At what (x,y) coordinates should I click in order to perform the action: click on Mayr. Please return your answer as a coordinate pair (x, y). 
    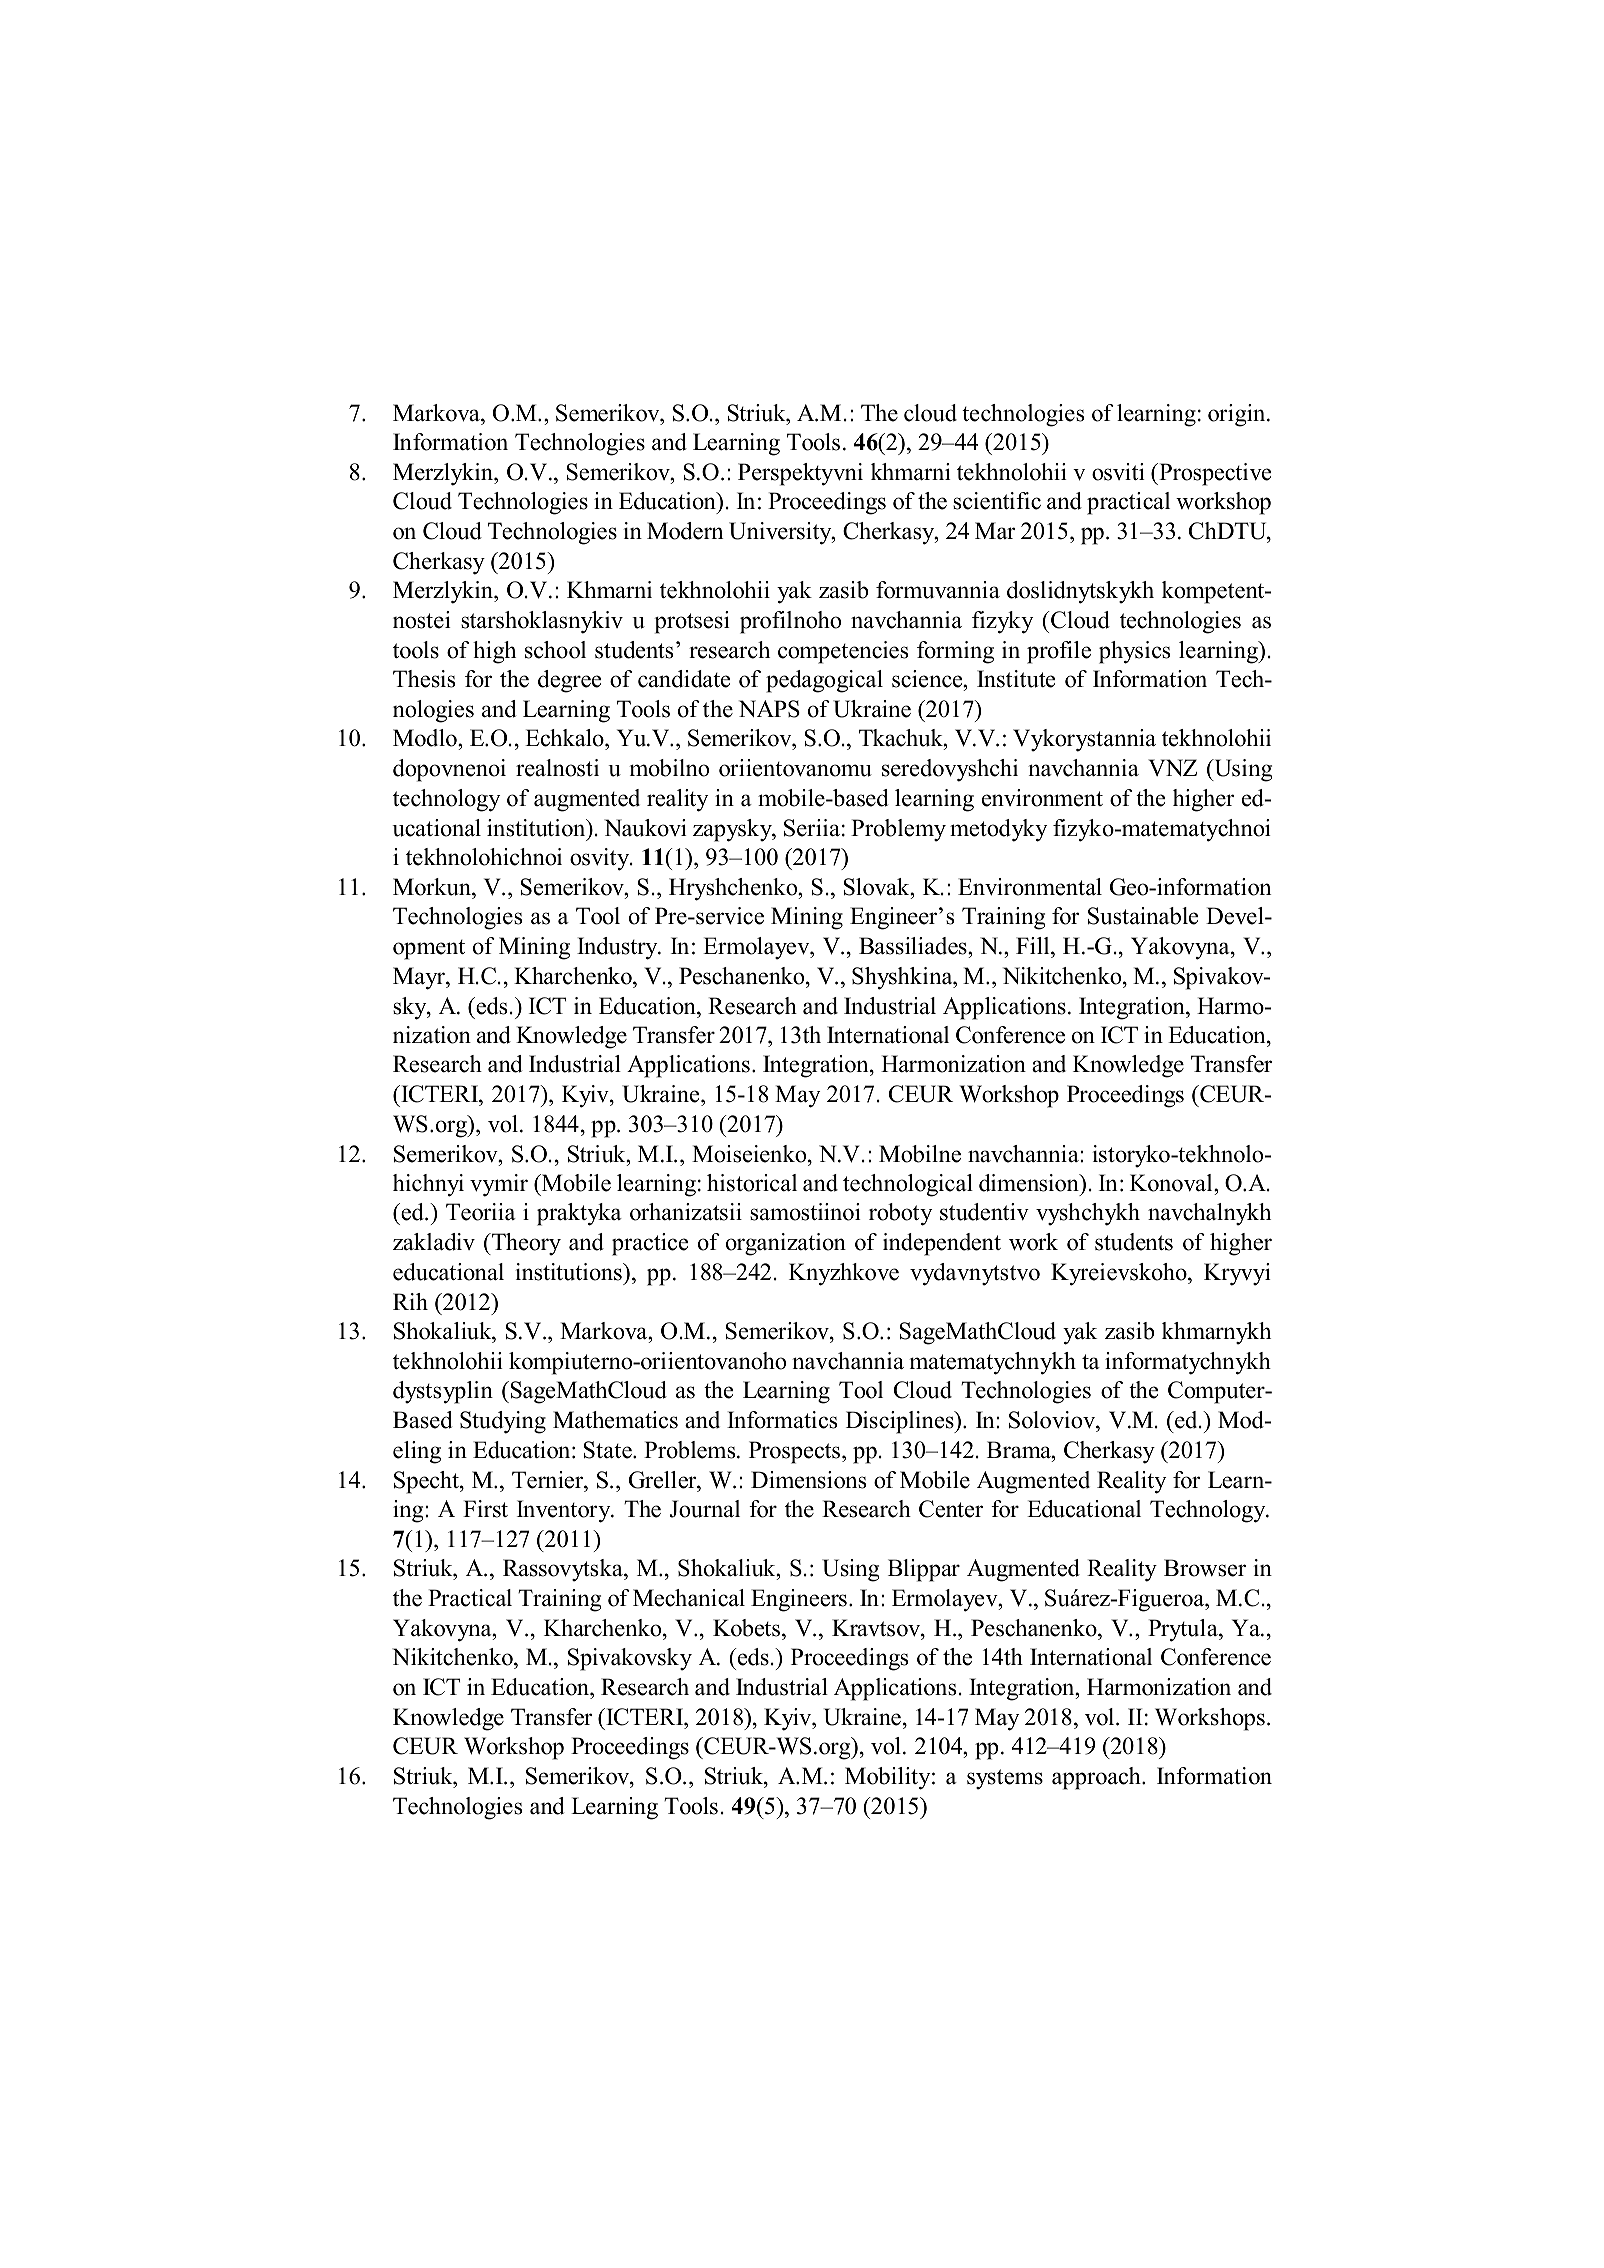
    Looking at the image, I should click on (420, 978).
